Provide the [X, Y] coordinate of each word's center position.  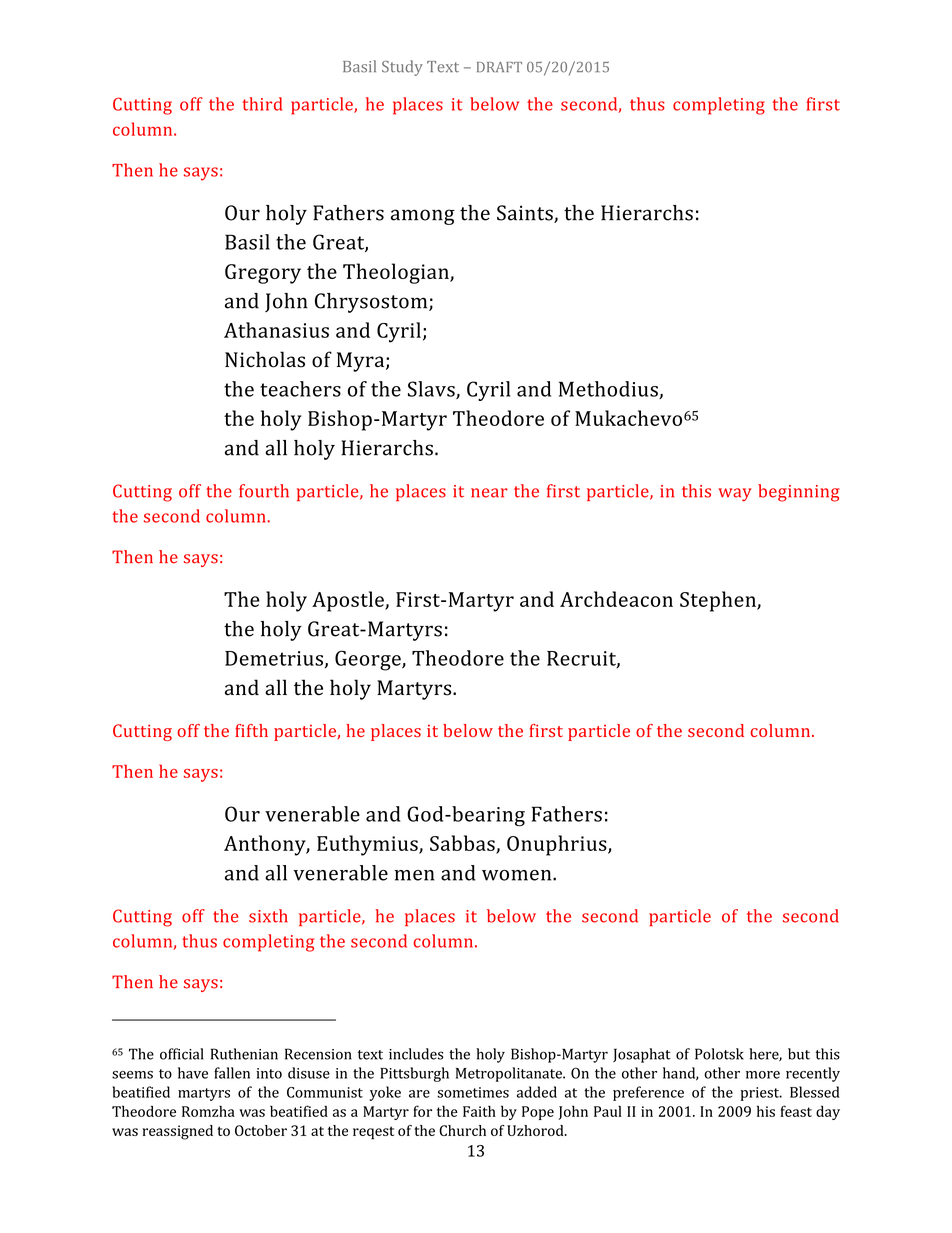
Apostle [349, 601]
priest [761, 1094]
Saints [526, 214]
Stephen [719, 601]
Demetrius [274, 658]
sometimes [473, 1092]
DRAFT [499, 67]
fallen [232, 1073]
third [262, 104]
